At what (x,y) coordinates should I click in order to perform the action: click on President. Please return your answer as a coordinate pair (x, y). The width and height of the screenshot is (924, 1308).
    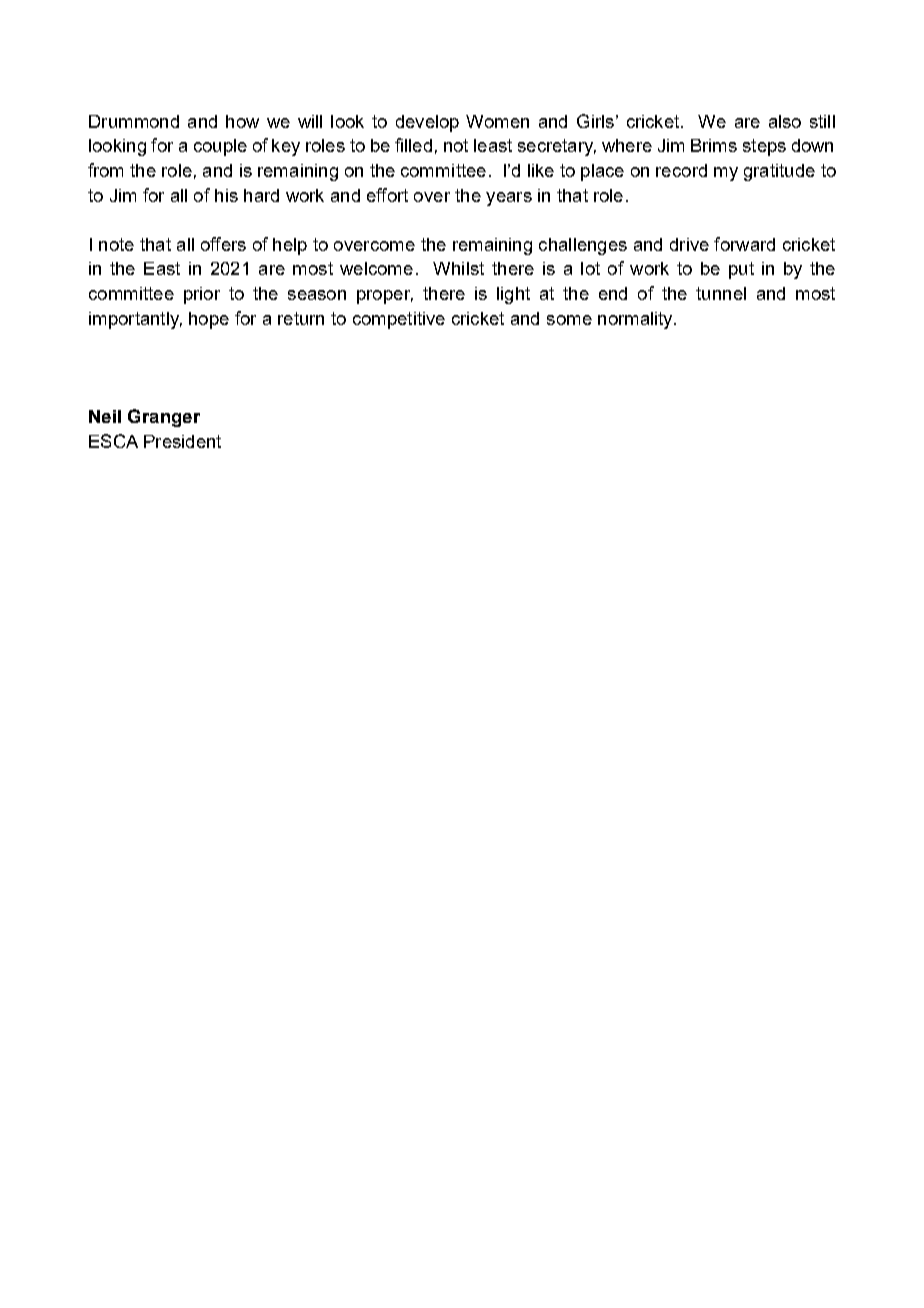
    Looking at the image, I should click on (182, 441).
